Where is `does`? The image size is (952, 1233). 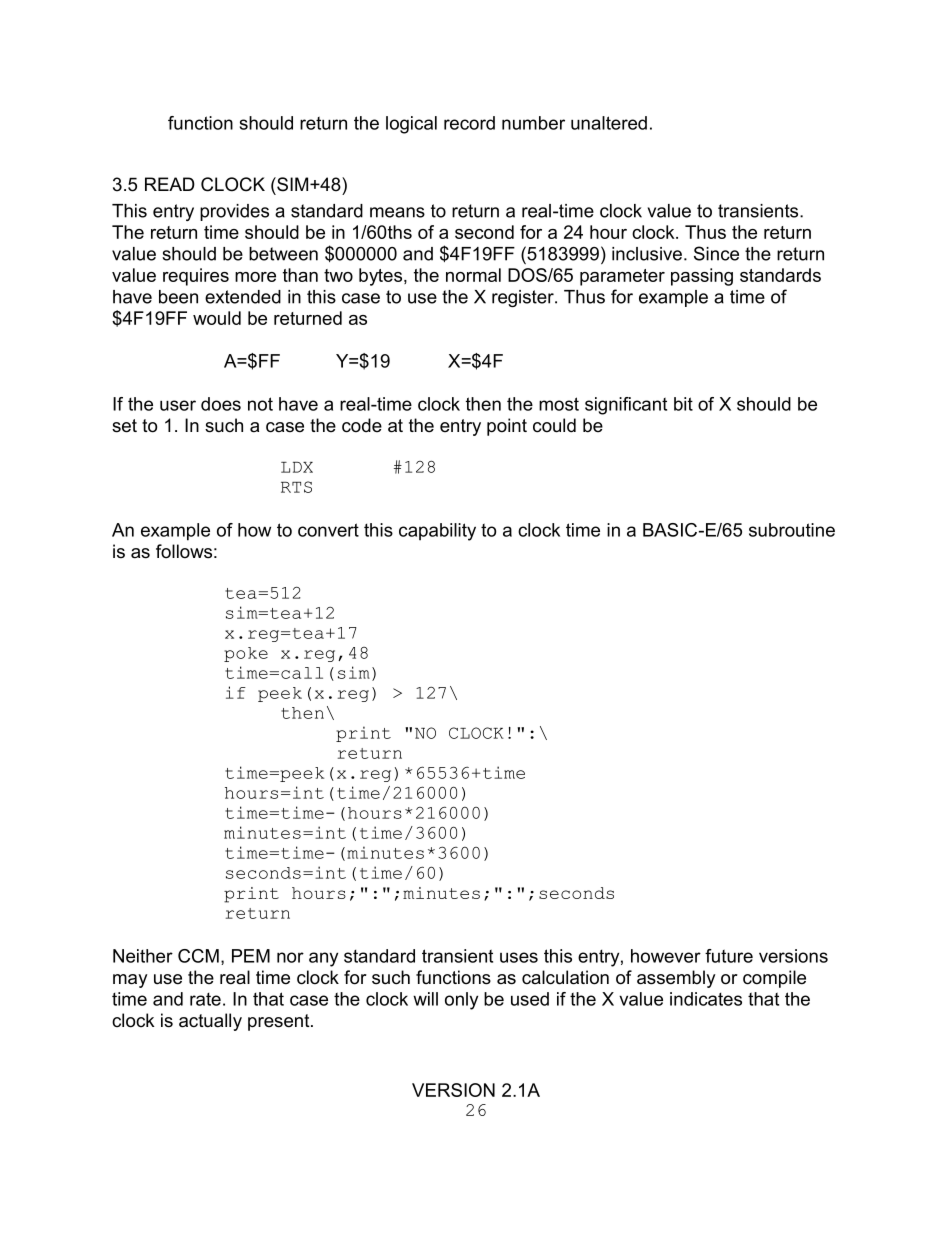 does is located at coordinates (221, 404).
